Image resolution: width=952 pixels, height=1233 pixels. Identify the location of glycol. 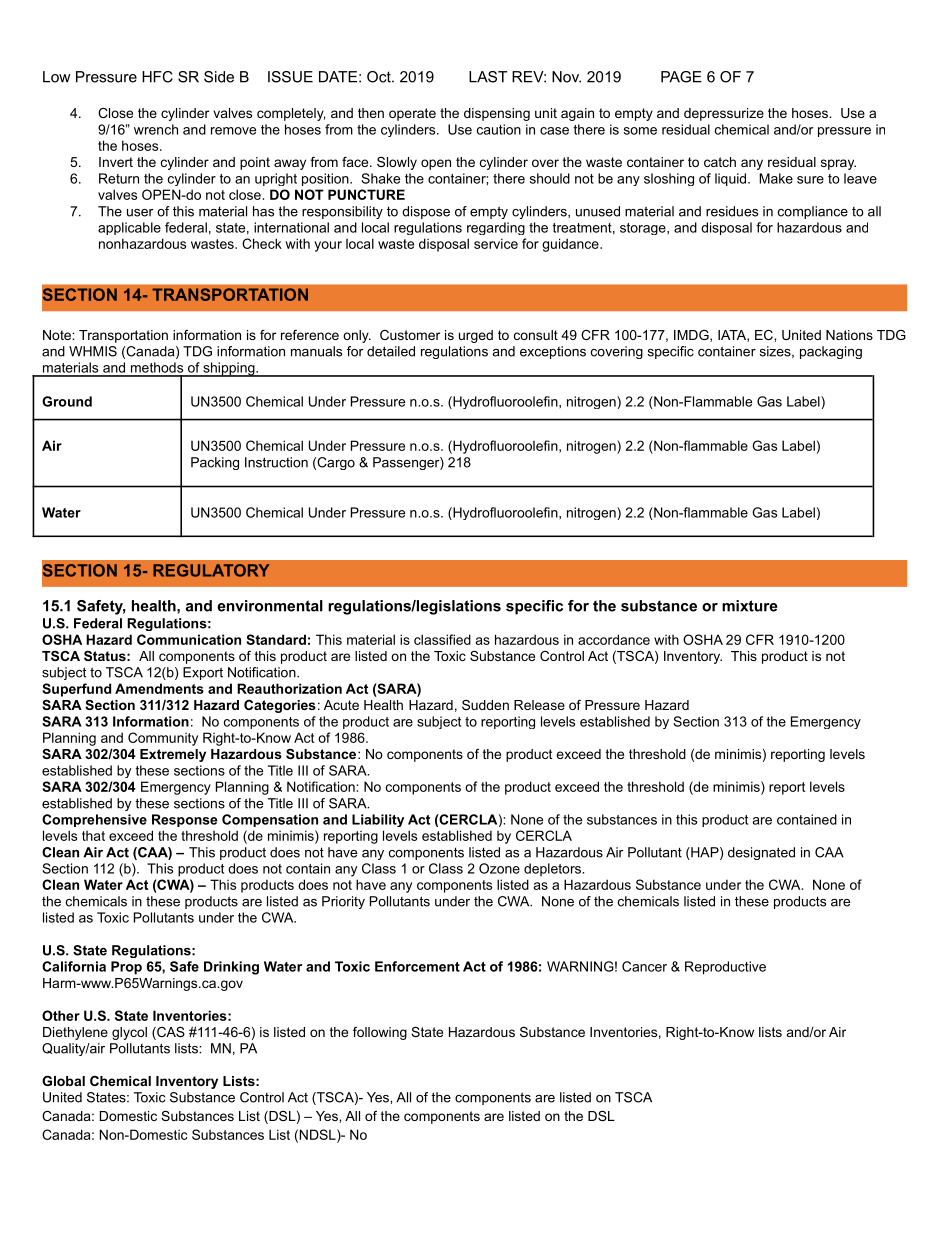
(129, 1033).
